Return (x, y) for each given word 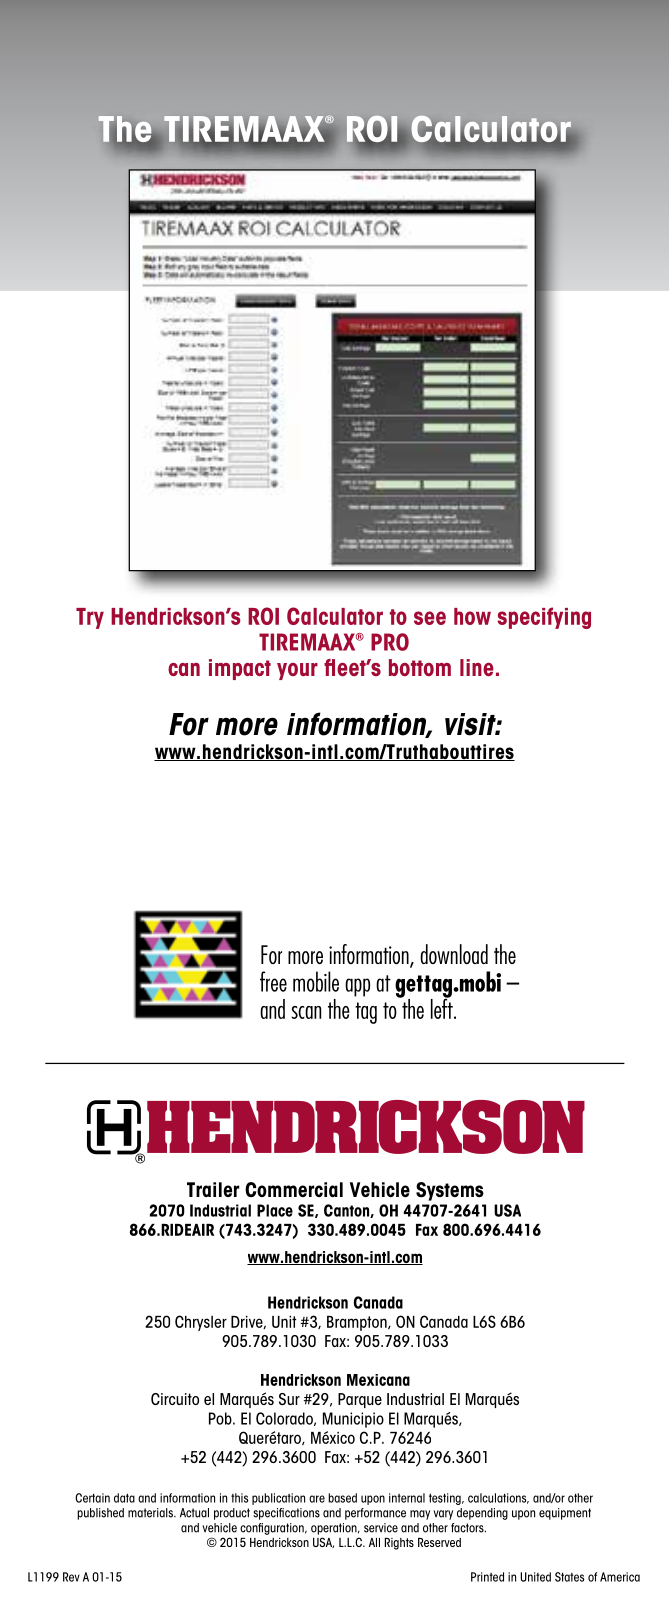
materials (151, 1513)
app (357, 987)
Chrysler (201, 1323)
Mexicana (378, 1380)
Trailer (213, 1189)
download (454, 954)
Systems (450, 1191)
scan (306, 1012)
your (297, 671)
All (374, 1542)
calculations (498, 1498)
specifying (544, 618)
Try (90, 618)
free (273, 981)
